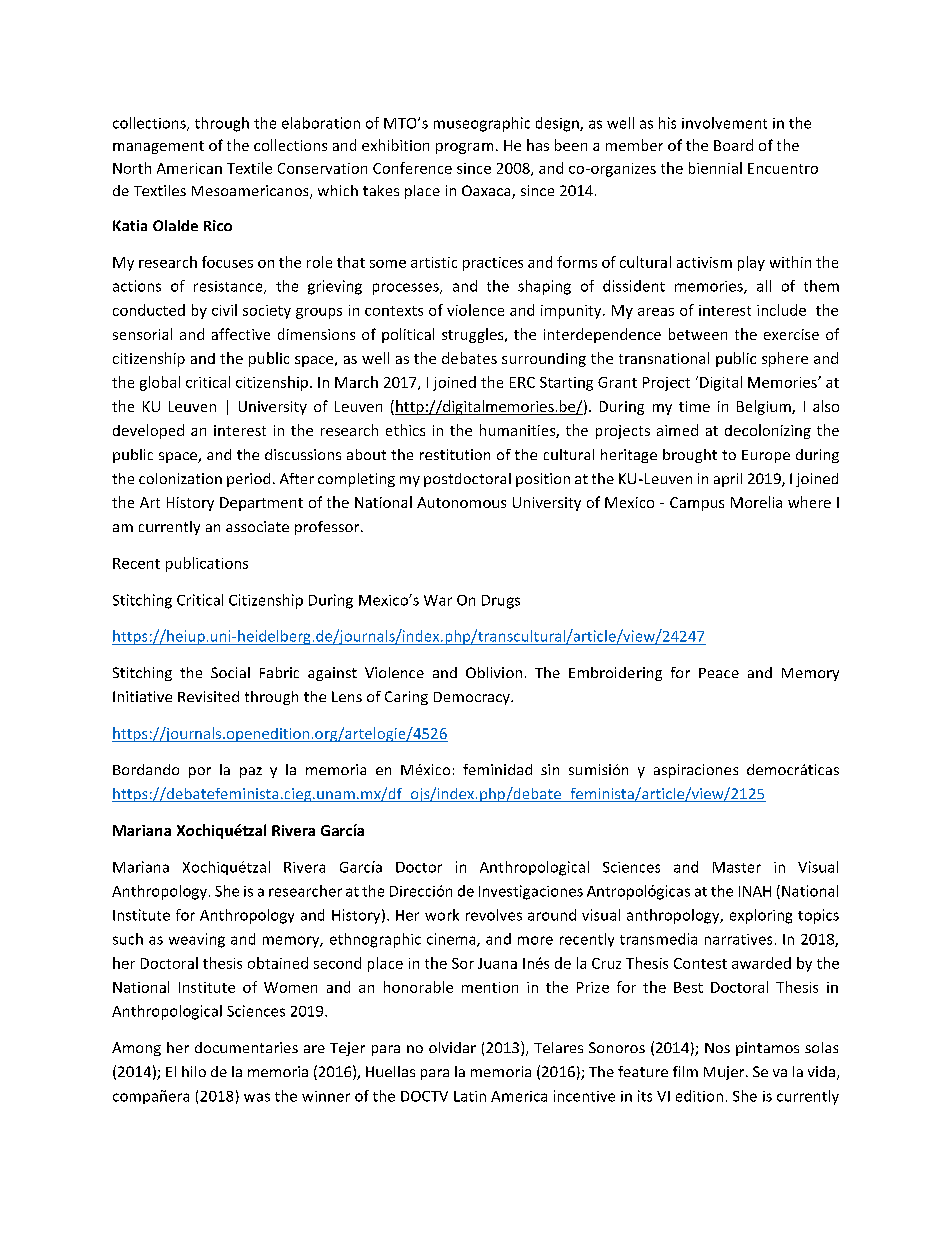  I want to click on Caring, so click(406, 698).
